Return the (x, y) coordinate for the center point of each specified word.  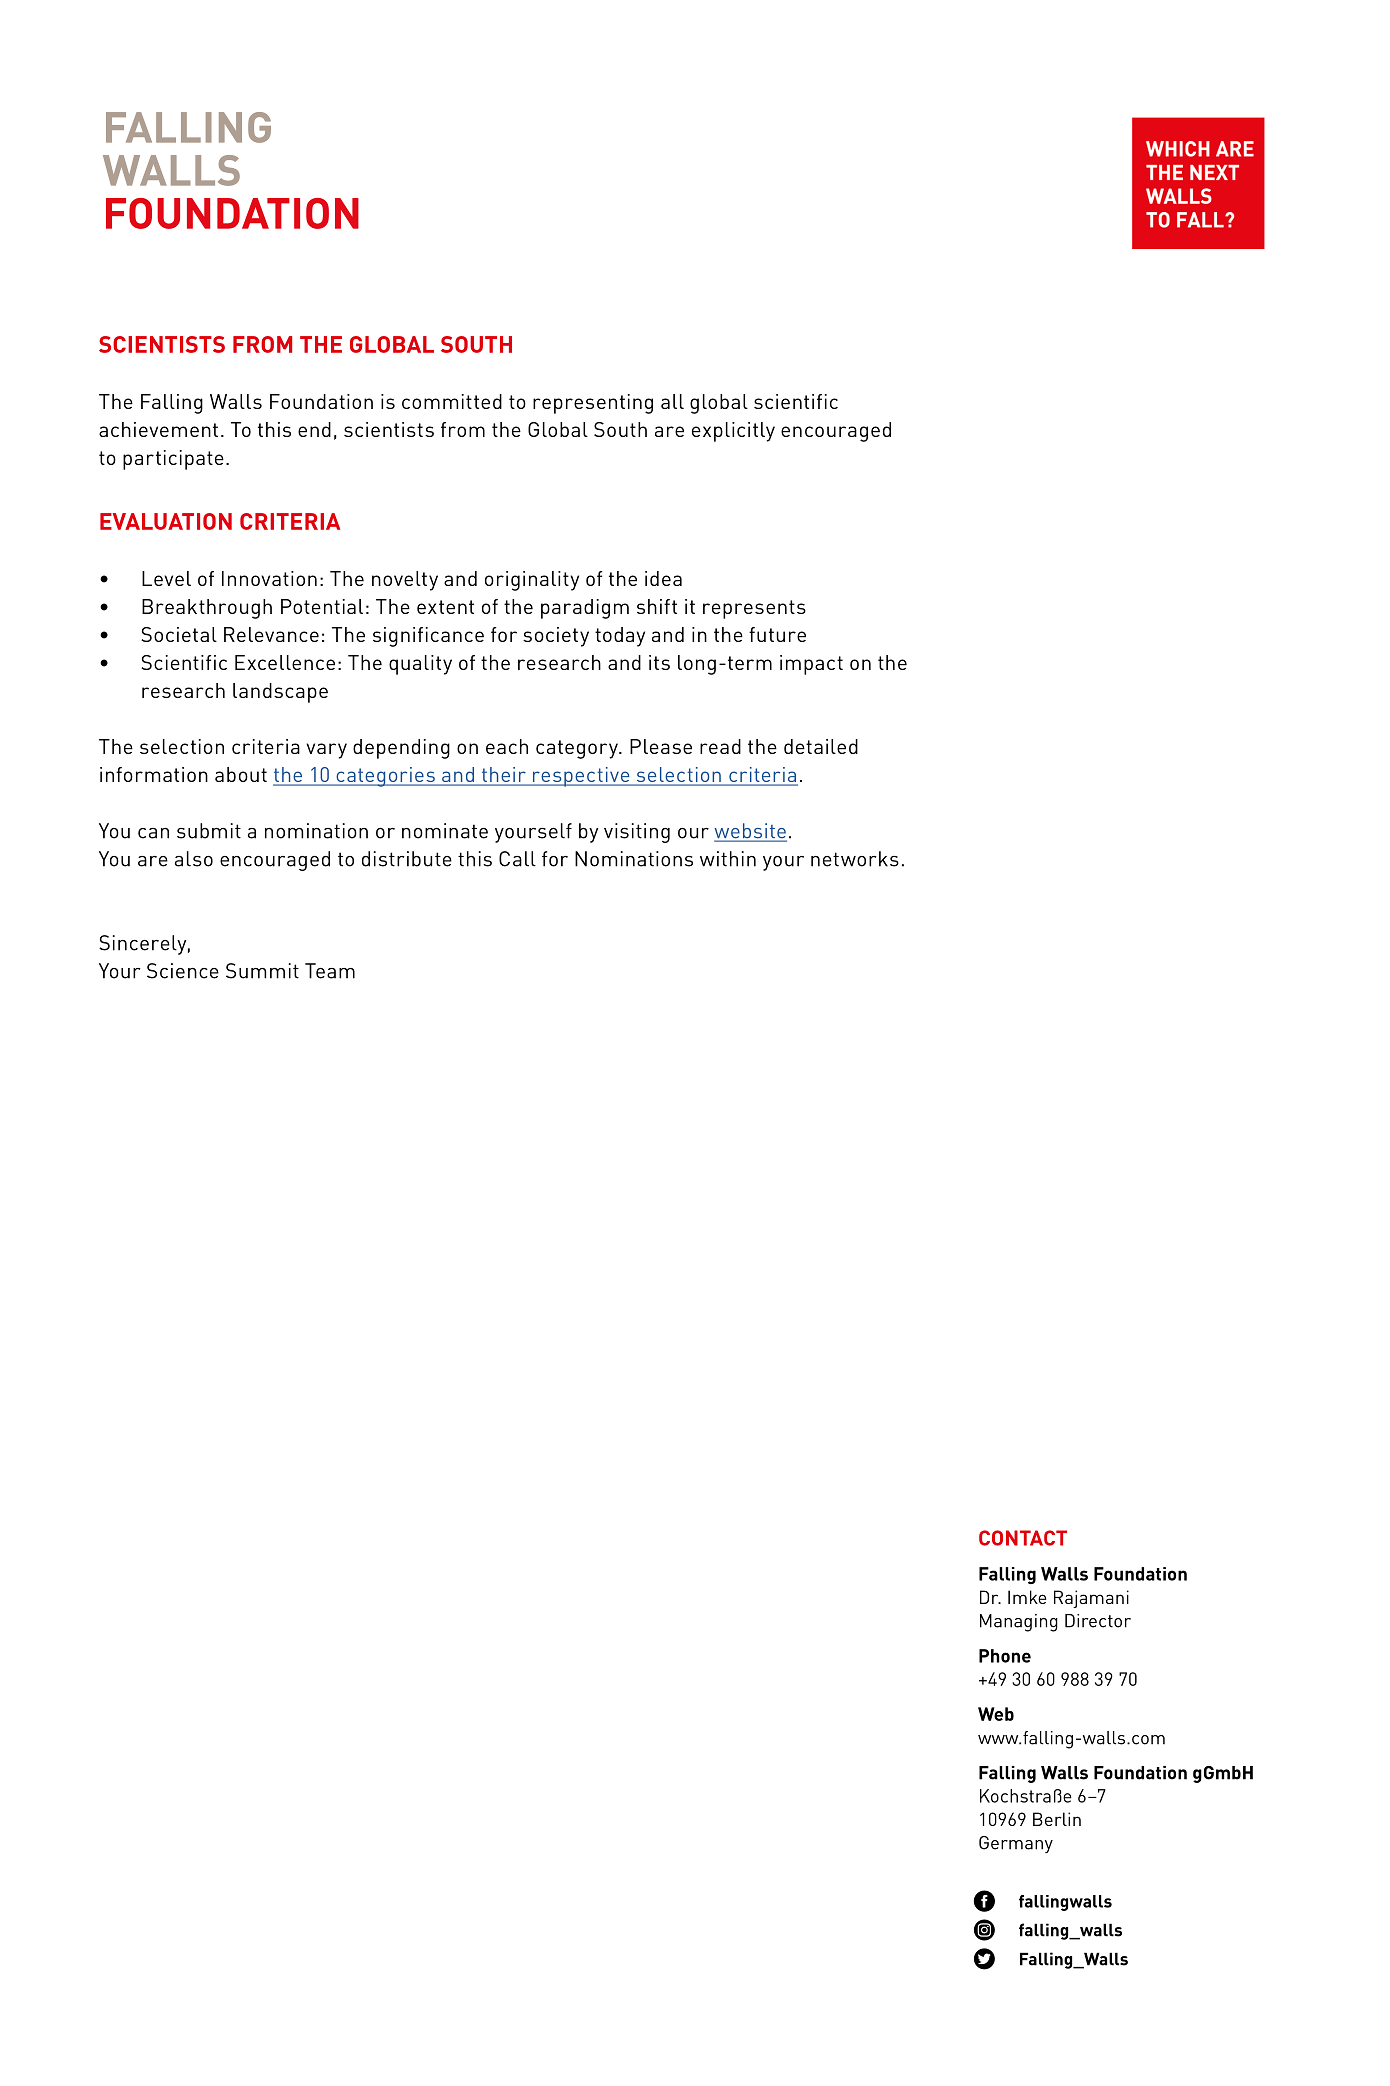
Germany (1016, 1844)
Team (330, 971)
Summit (262, 971)
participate (173, 460)
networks (855, 859)
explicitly (733, 432)
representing (593, 404)
